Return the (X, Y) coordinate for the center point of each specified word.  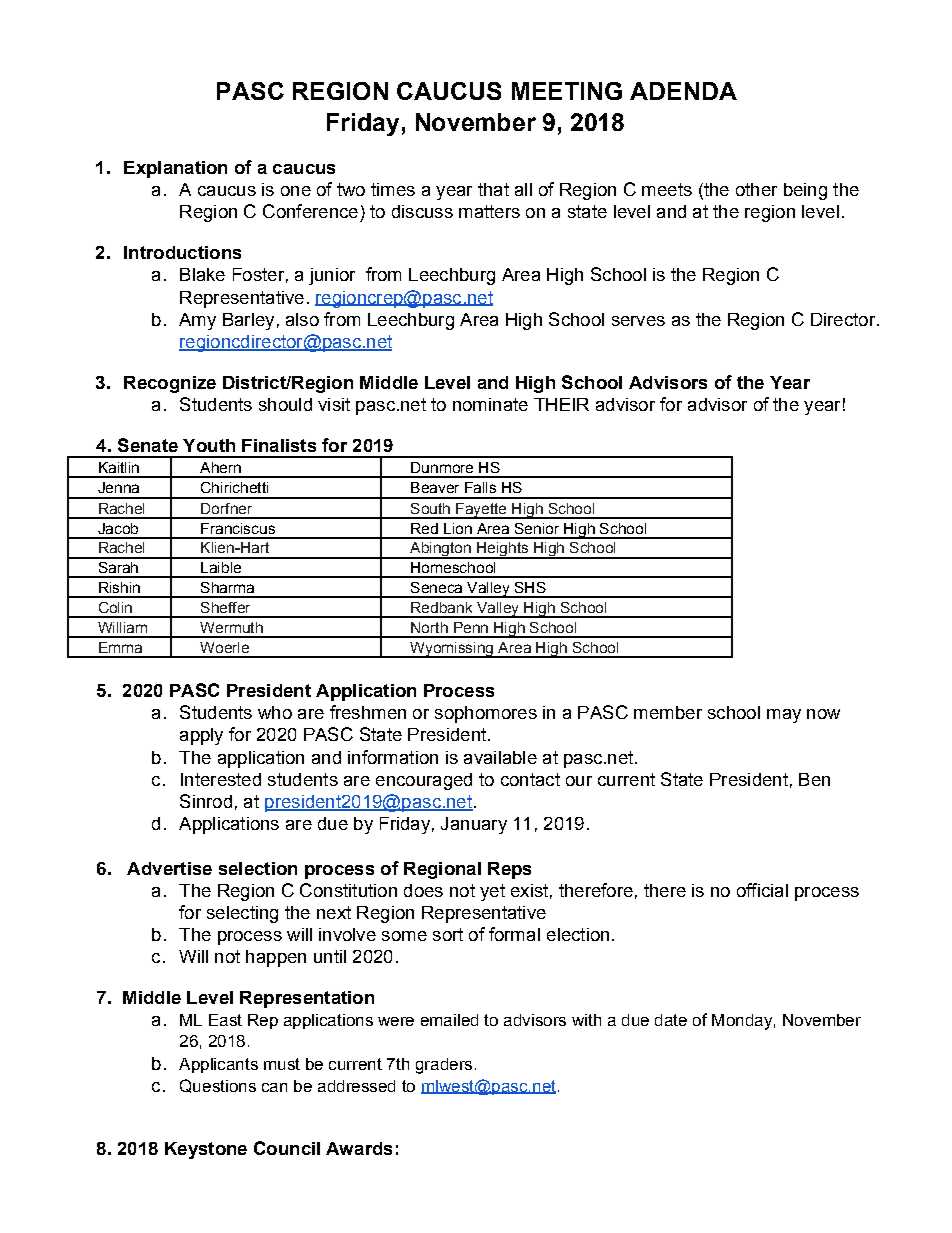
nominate (490, 404)
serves (638, 321)
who (275, 712)
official (762, 890)
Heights (502, 550)
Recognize (170, 384)
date (671, 1020)
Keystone (206, 1150)
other (756, 189)
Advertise (169, 868)
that (493, 189)
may (784, 716)
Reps (509, 870)
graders (444, 1066)
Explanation (175, 169)
